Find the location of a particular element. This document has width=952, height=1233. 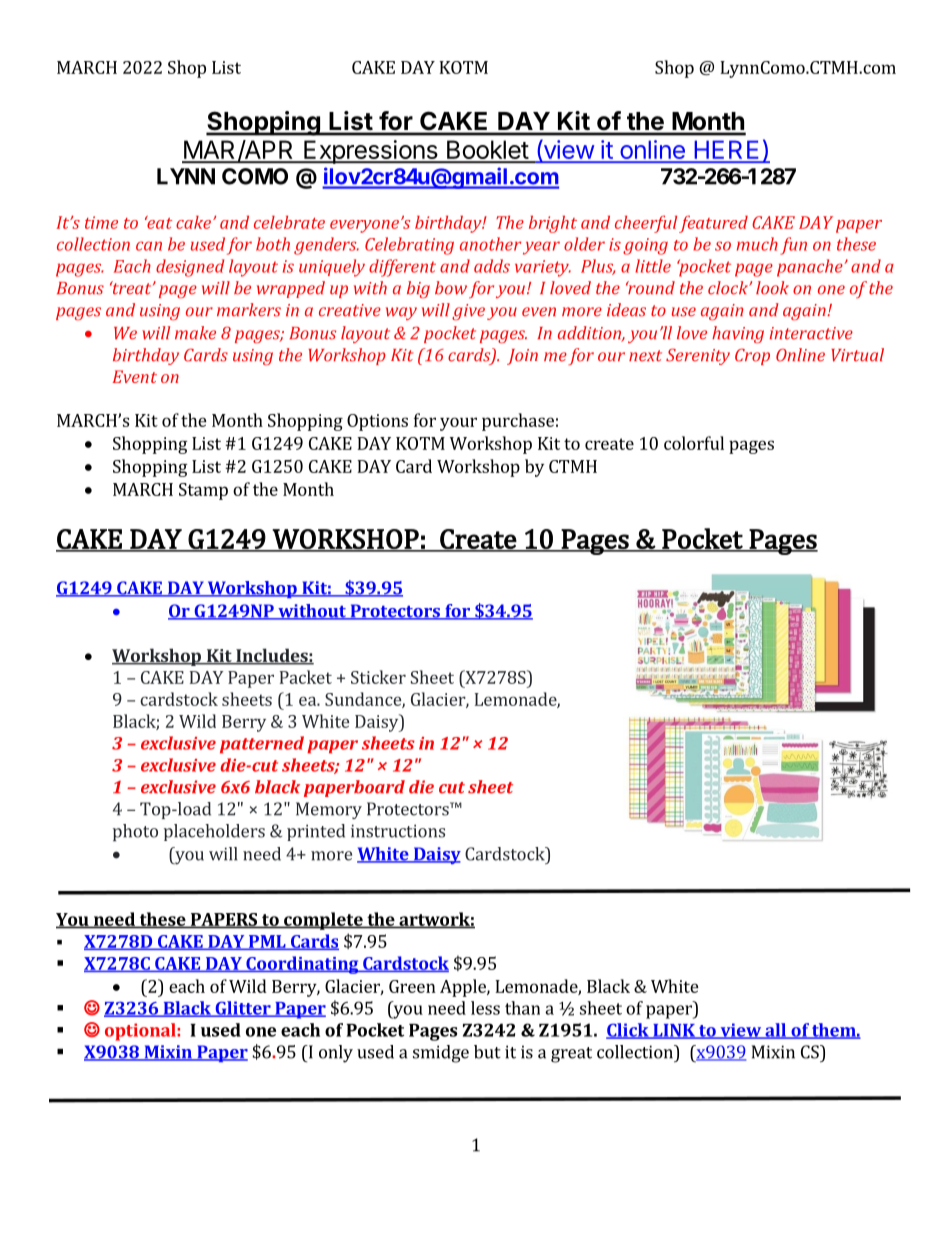

photo is located at coordinates (135, 833).
